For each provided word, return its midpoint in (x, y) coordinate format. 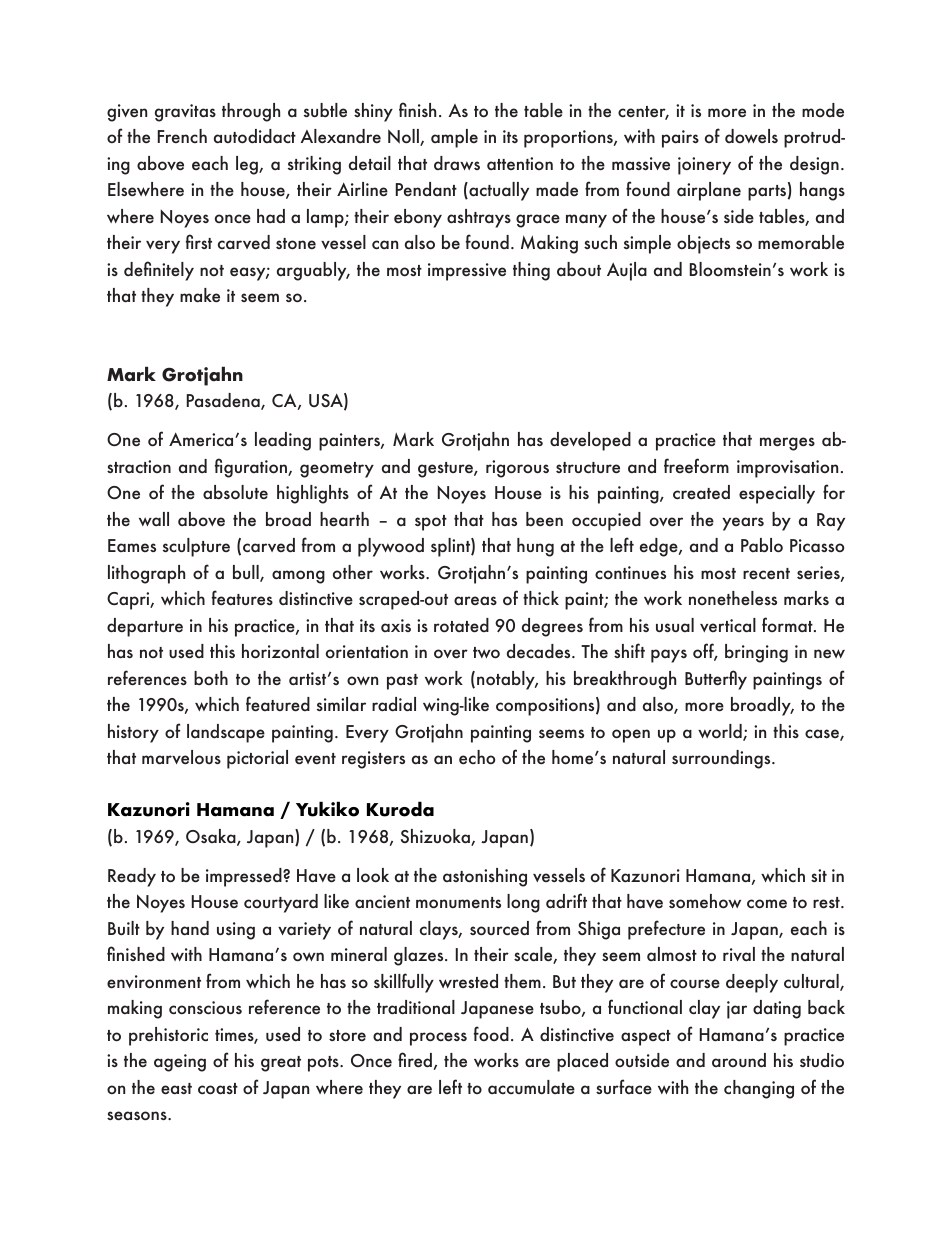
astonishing (485, 877)
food (491, 1033)
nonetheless (733, 598)
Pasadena (224, 401)
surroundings (722, 759)
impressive (467, 272)
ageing (180, 1063)
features (242, 597)
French (182, 136)
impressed (245, 877)
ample (454, 138)
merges (787, 444)
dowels (751, 136)
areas (475, 600)
